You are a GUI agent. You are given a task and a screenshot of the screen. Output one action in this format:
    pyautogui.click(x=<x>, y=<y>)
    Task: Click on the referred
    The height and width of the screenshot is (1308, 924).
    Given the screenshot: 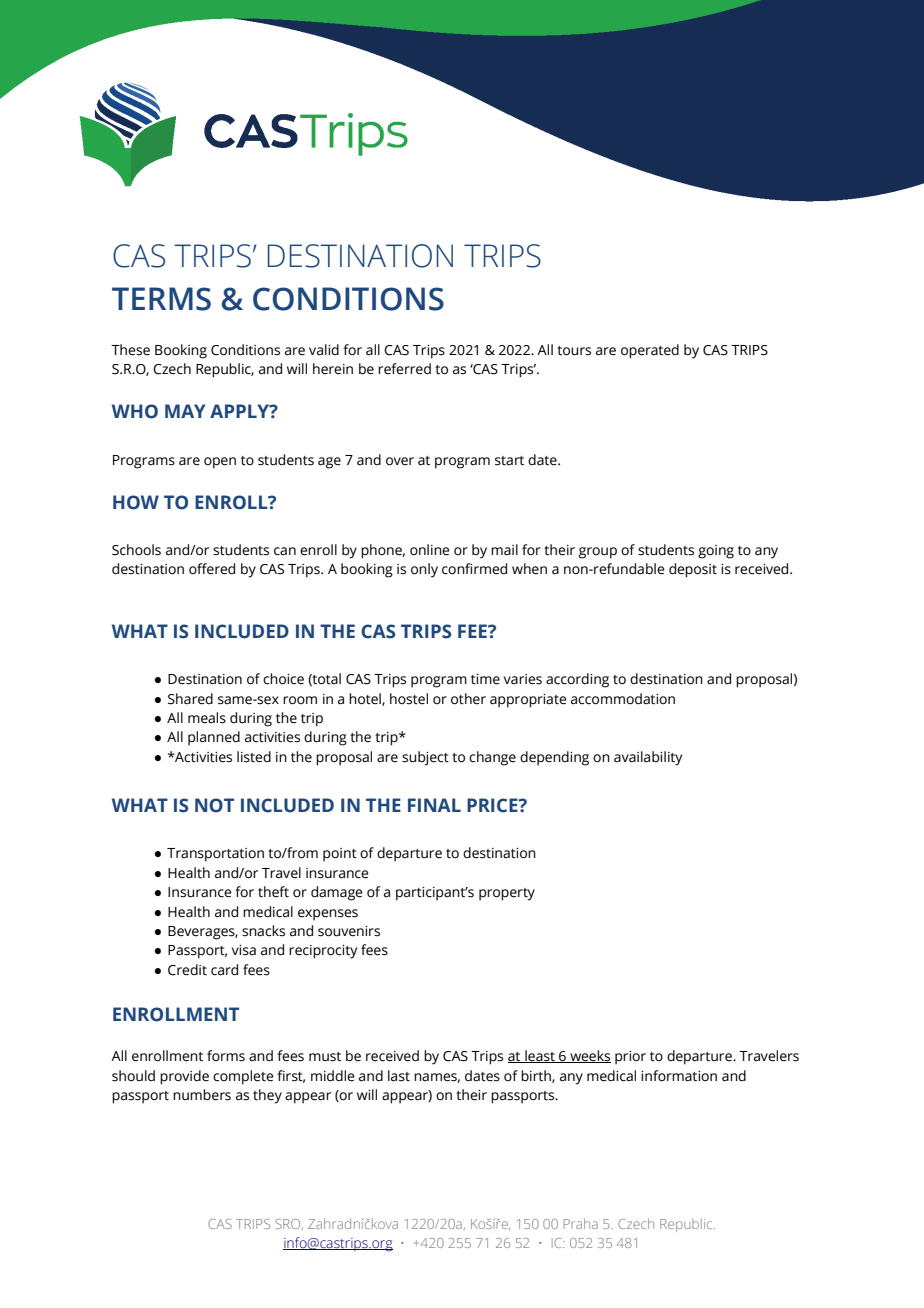 What is the action you would take?
    pyautogui.click(x=404, y=369)
